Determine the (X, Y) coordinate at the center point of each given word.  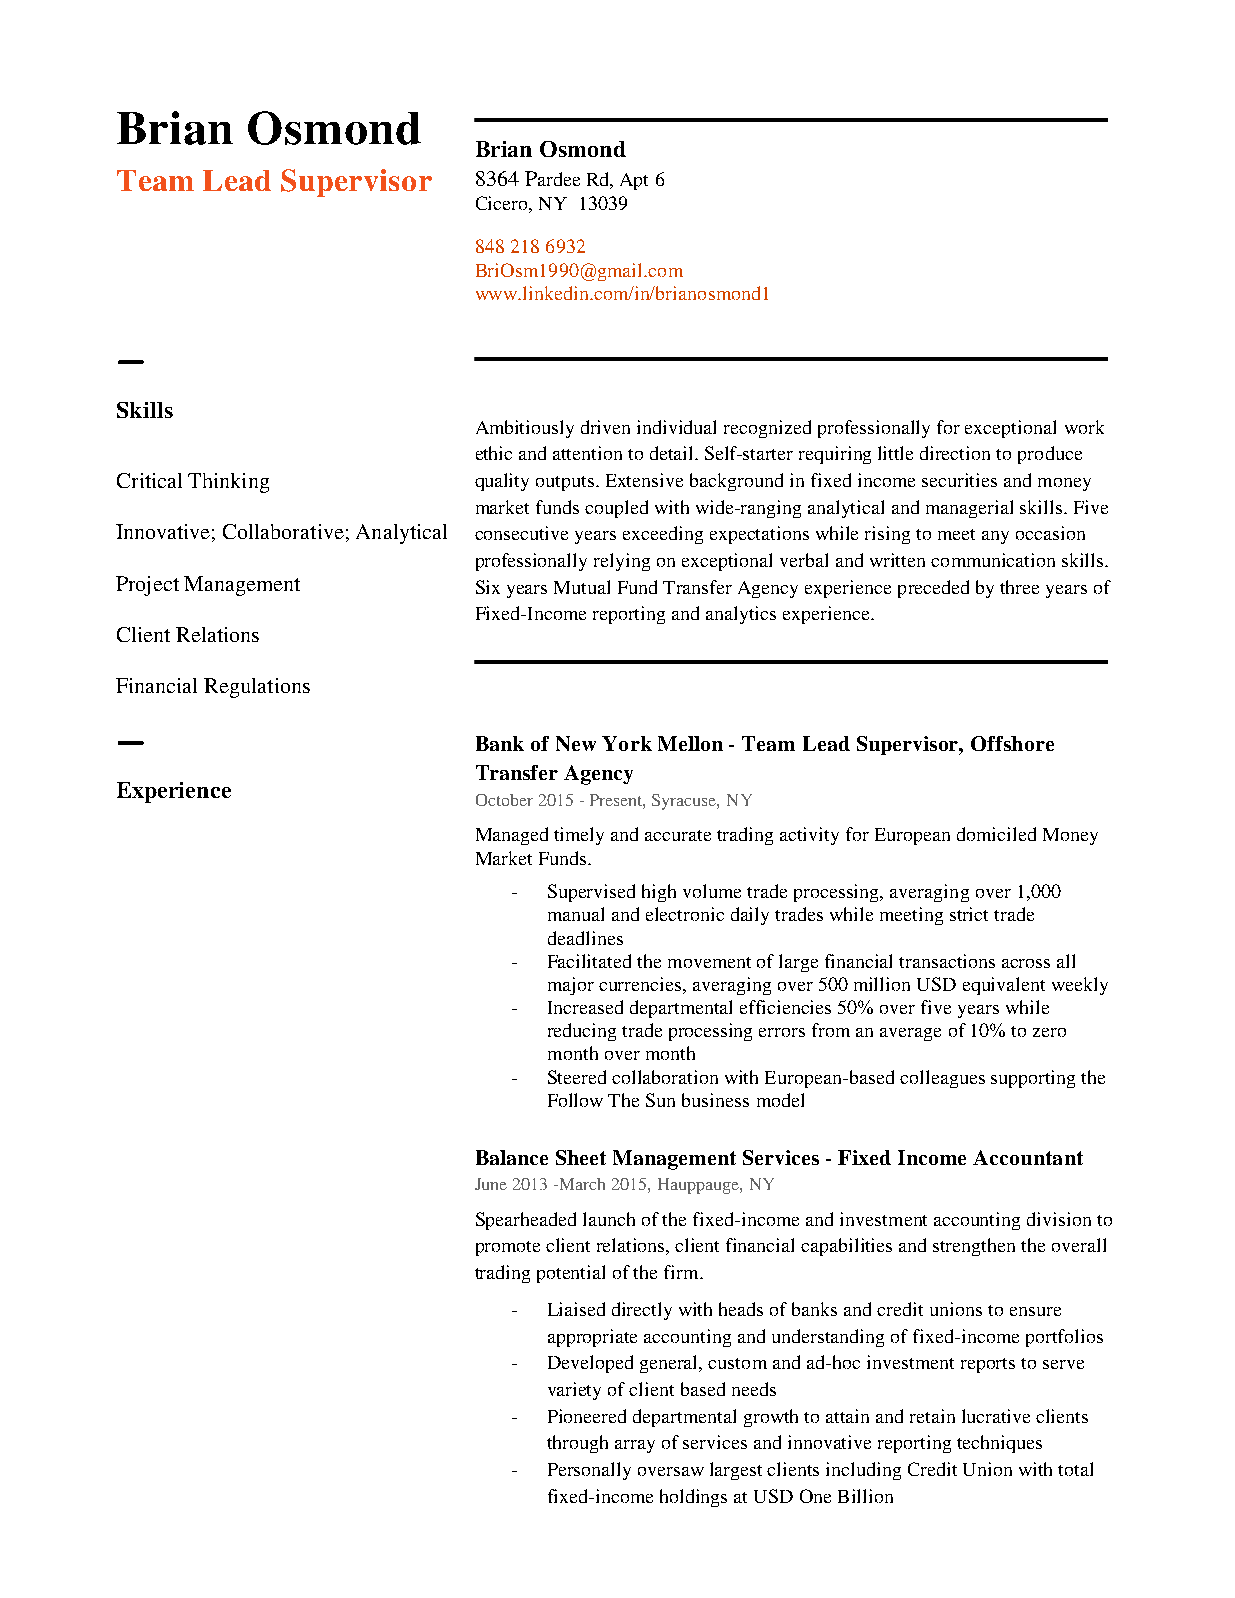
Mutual (582, 587)
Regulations (257, 688)
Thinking (228, 483)
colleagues (942, 1079)
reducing (582, 1032)
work (1084, 427)
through (577, 1444)
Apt (634, 181)
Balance (512, 1157)
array (635, 1446)
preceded (933, 589)
